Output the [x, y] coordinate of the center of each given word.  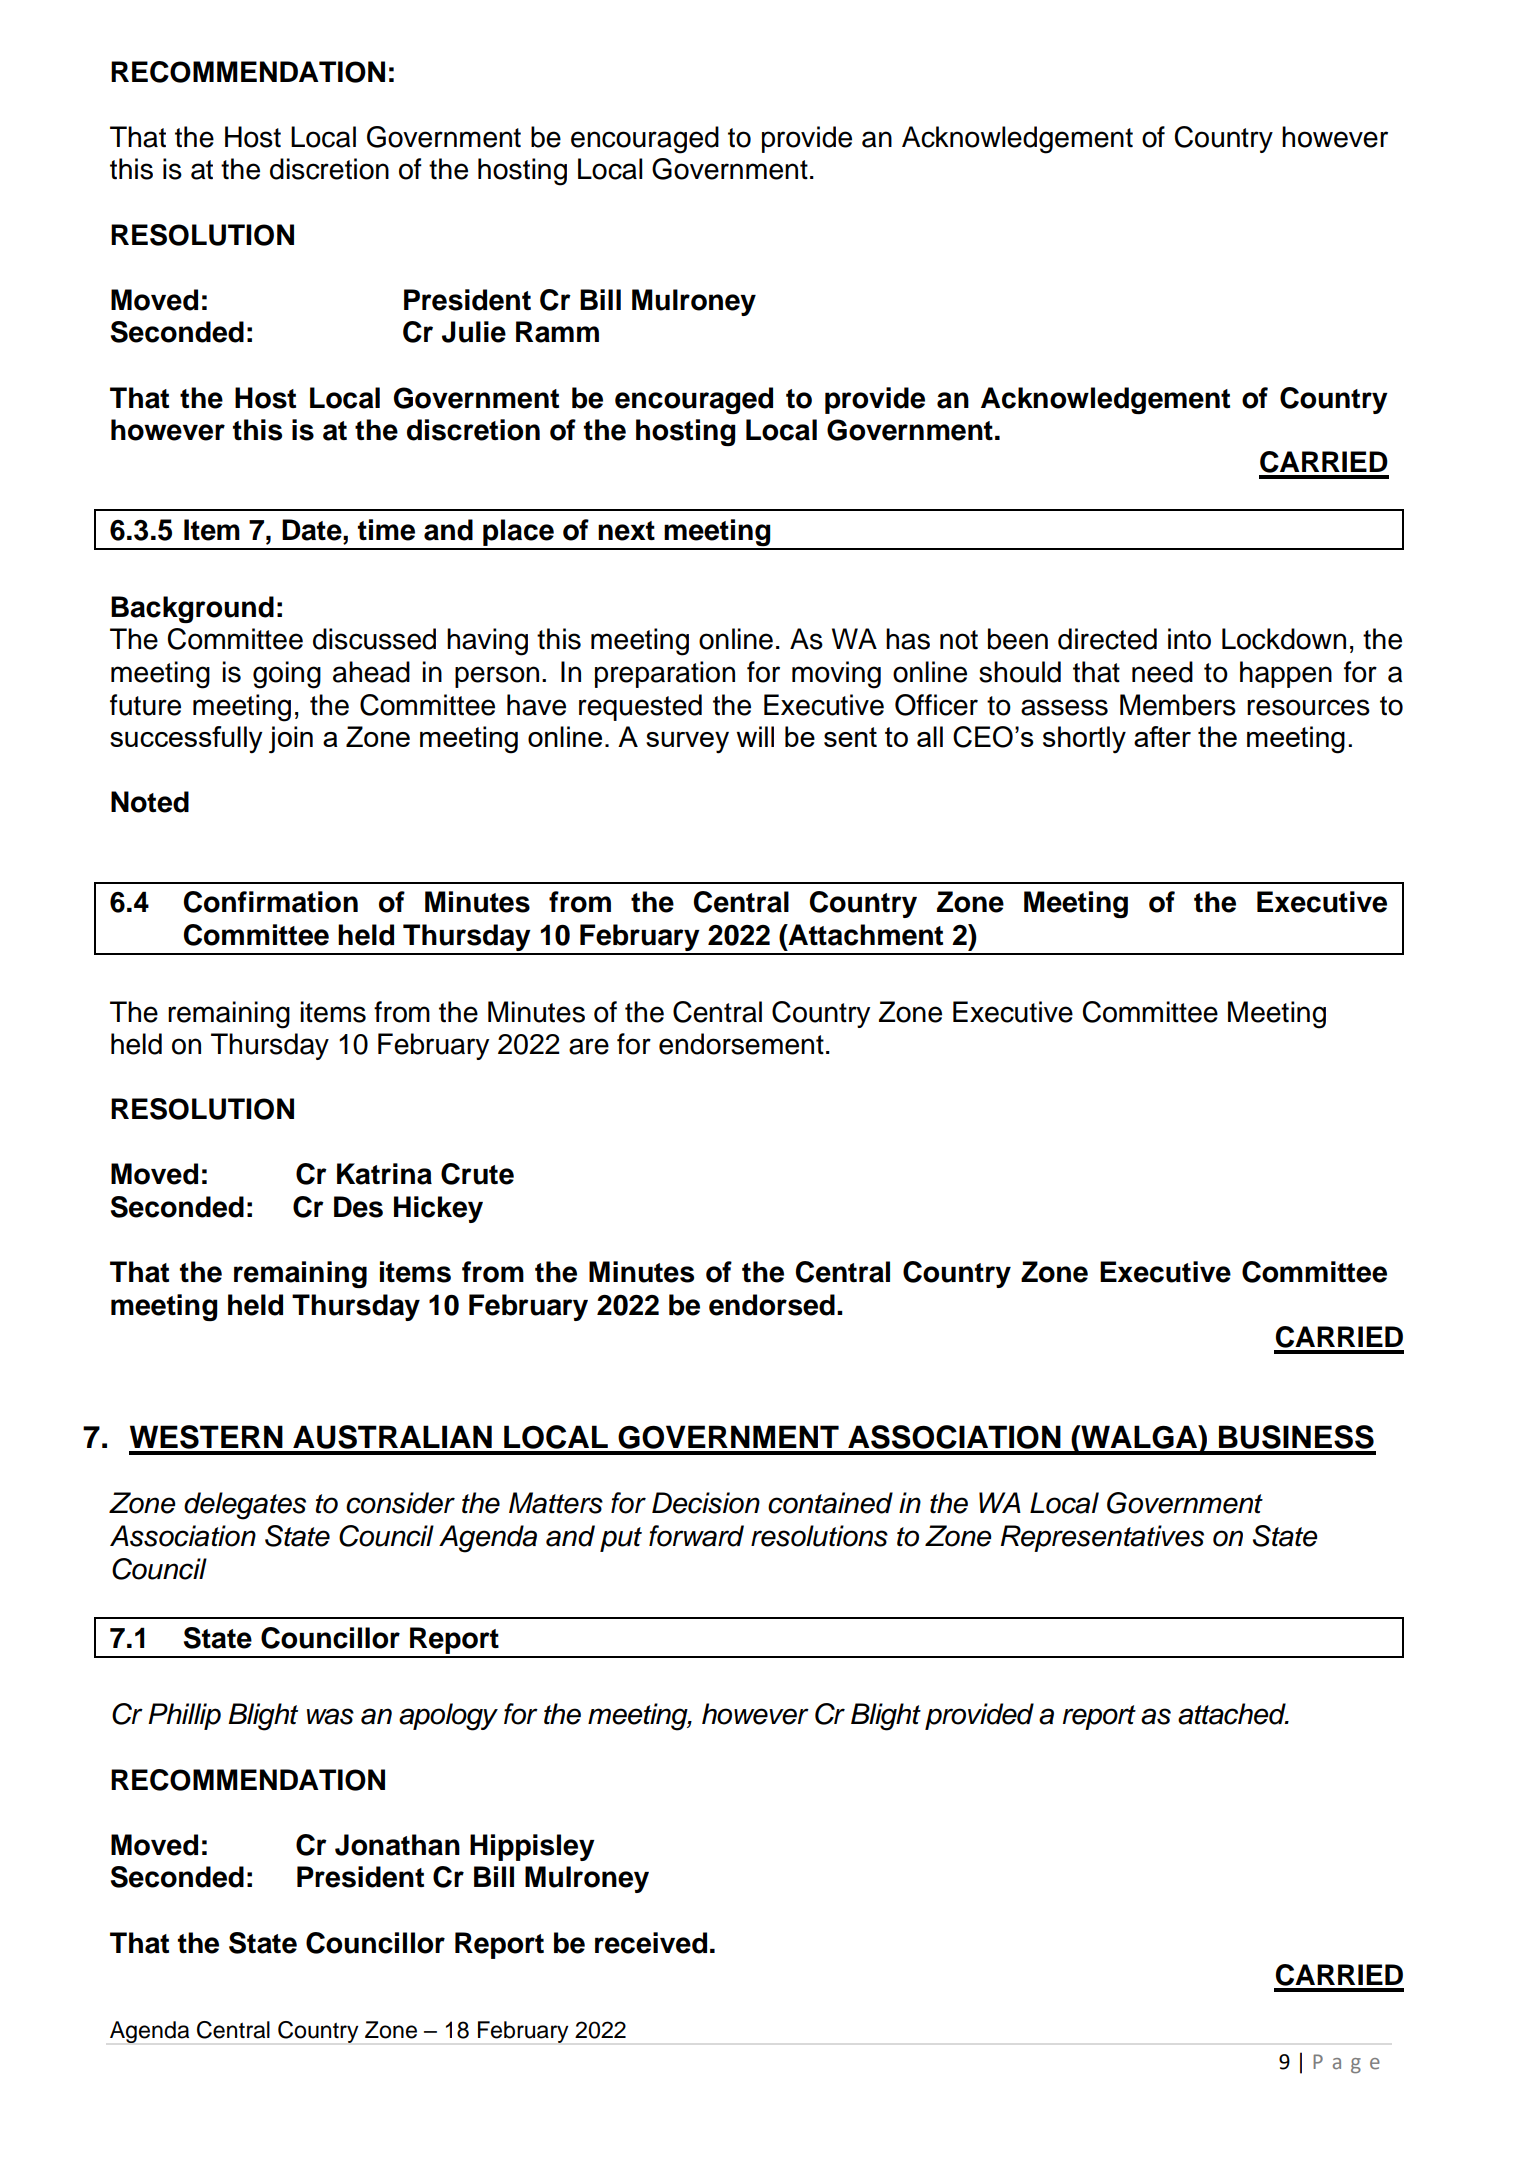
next [626, 531]
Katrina [384, 1174]
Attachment [864, 935]
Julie [474, 332]
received [651, 1943]
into [1189, 639]
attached [1233, 1714]
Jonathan [397, 1845]
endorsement [741, 1044]
